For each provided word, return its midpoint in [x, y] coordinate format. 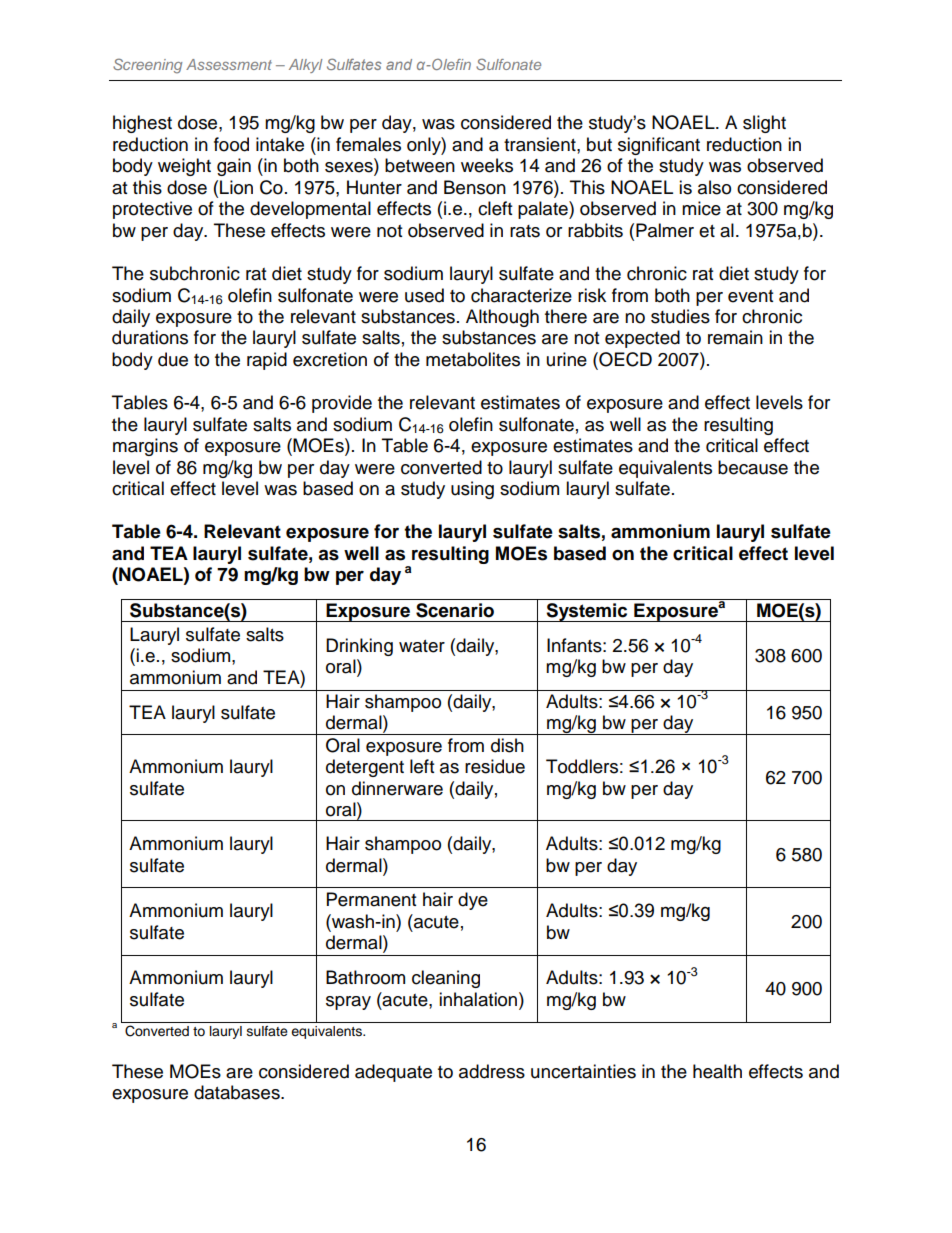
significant [659, 146]
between [420, 165]
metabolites [473, 359]
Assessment [229, 64]
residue [495, 766]
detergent [365, 768]
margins [145, 447]
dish [507, 745]
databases [238, 1092]
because [753, 467]
